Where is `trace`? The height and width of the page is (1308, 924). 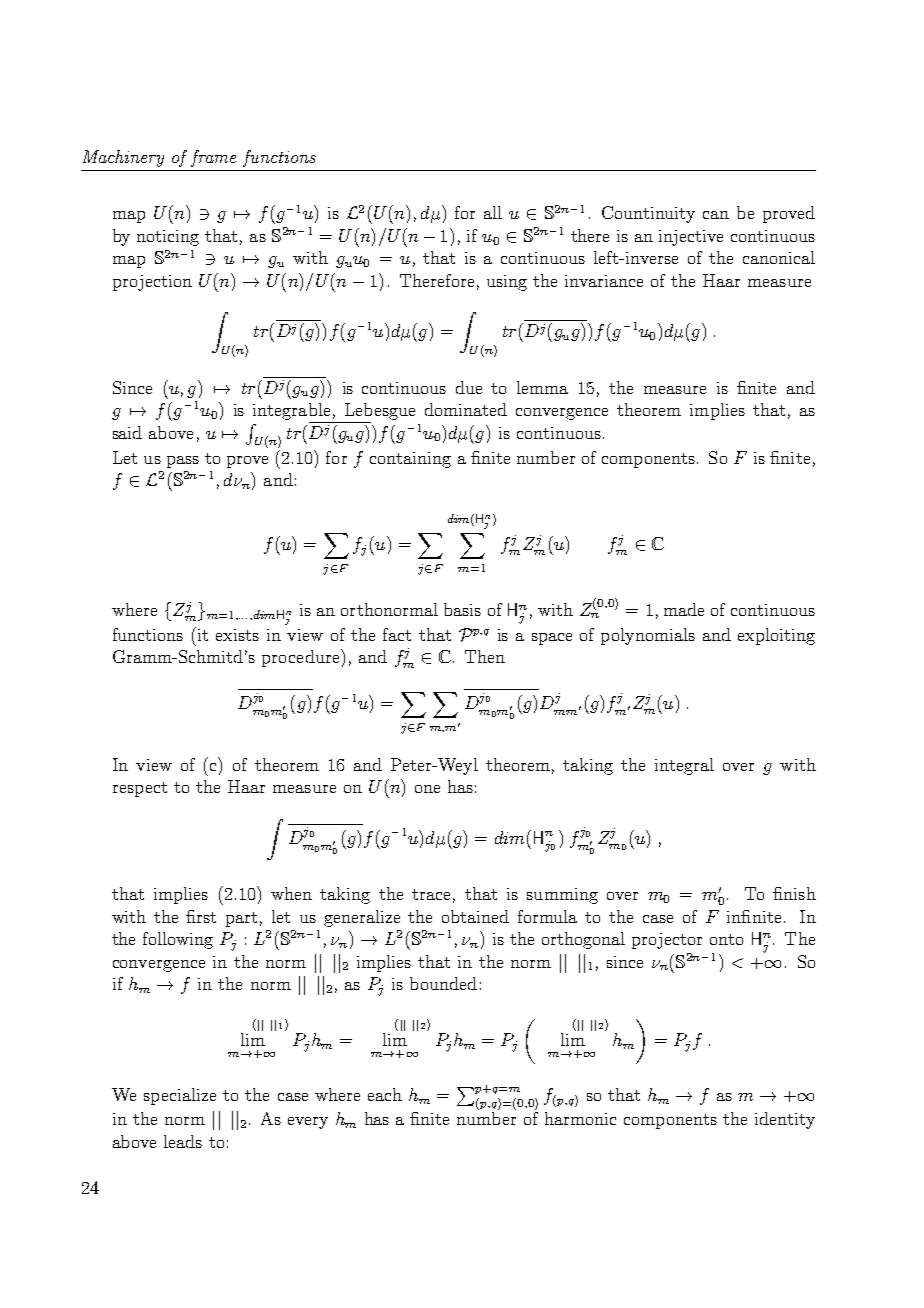
trace is located at coordinates (431, 894).
